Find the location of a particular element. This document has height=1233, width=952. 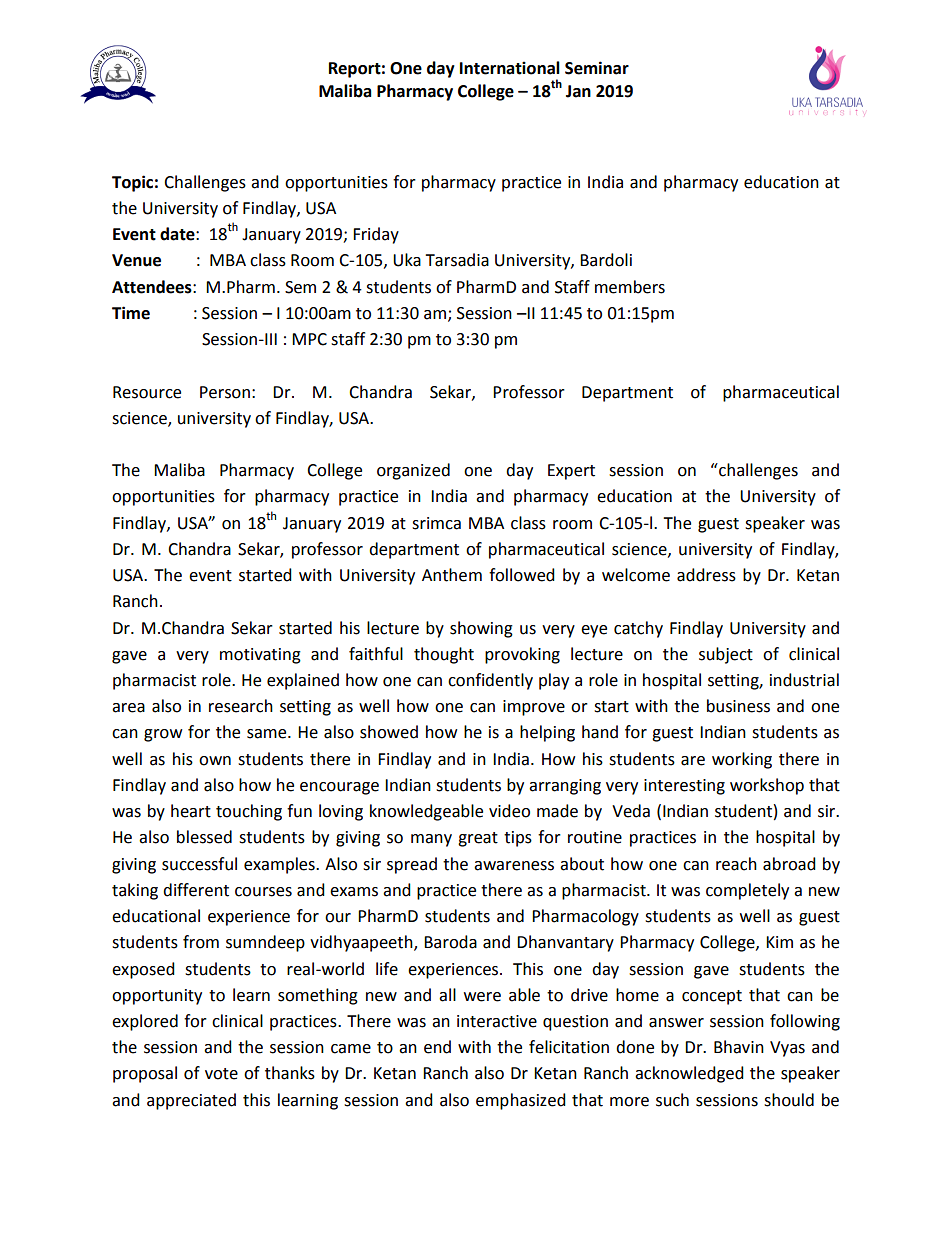

emphasized is located at coordinates (521, 1101).
